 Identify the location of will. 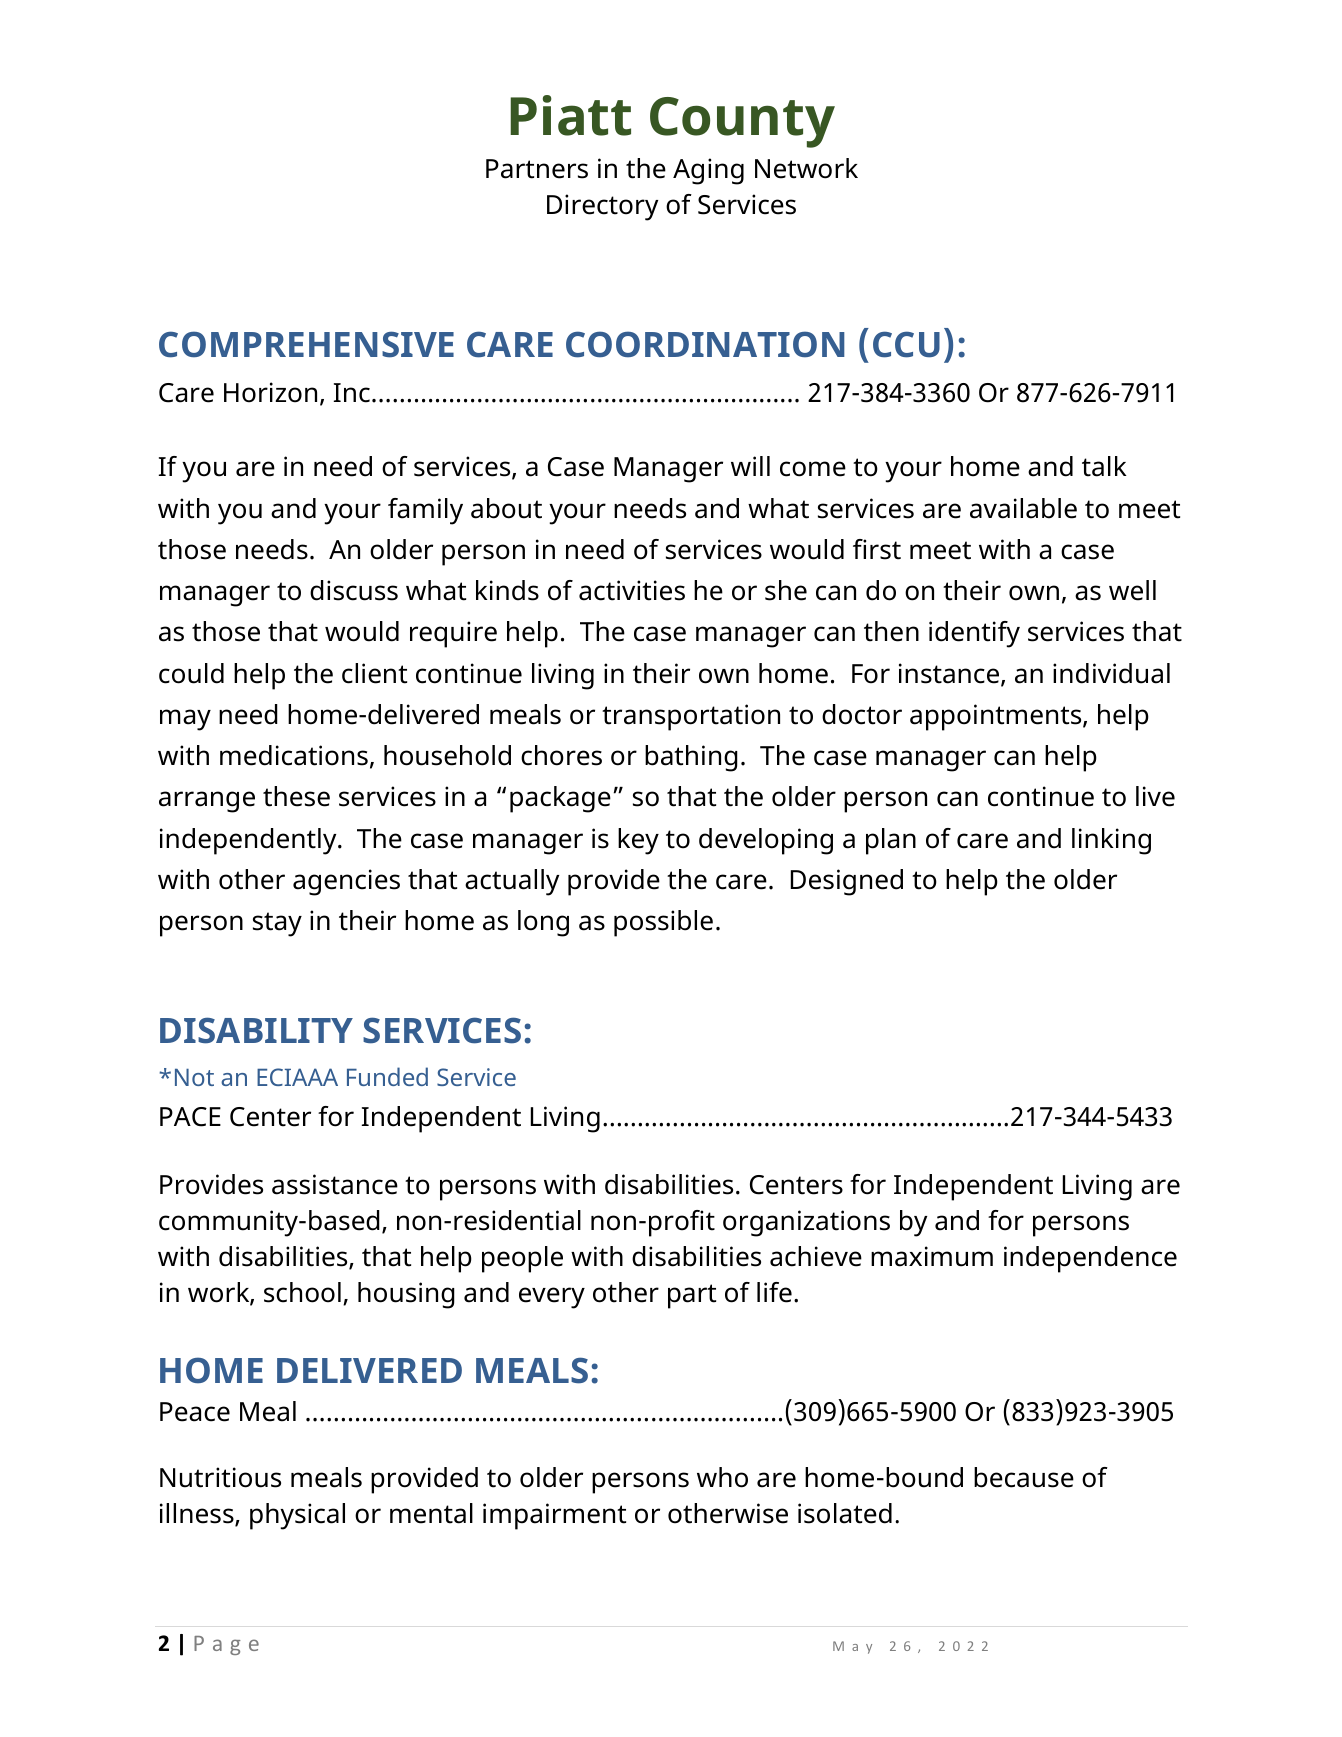
(750, 466).
